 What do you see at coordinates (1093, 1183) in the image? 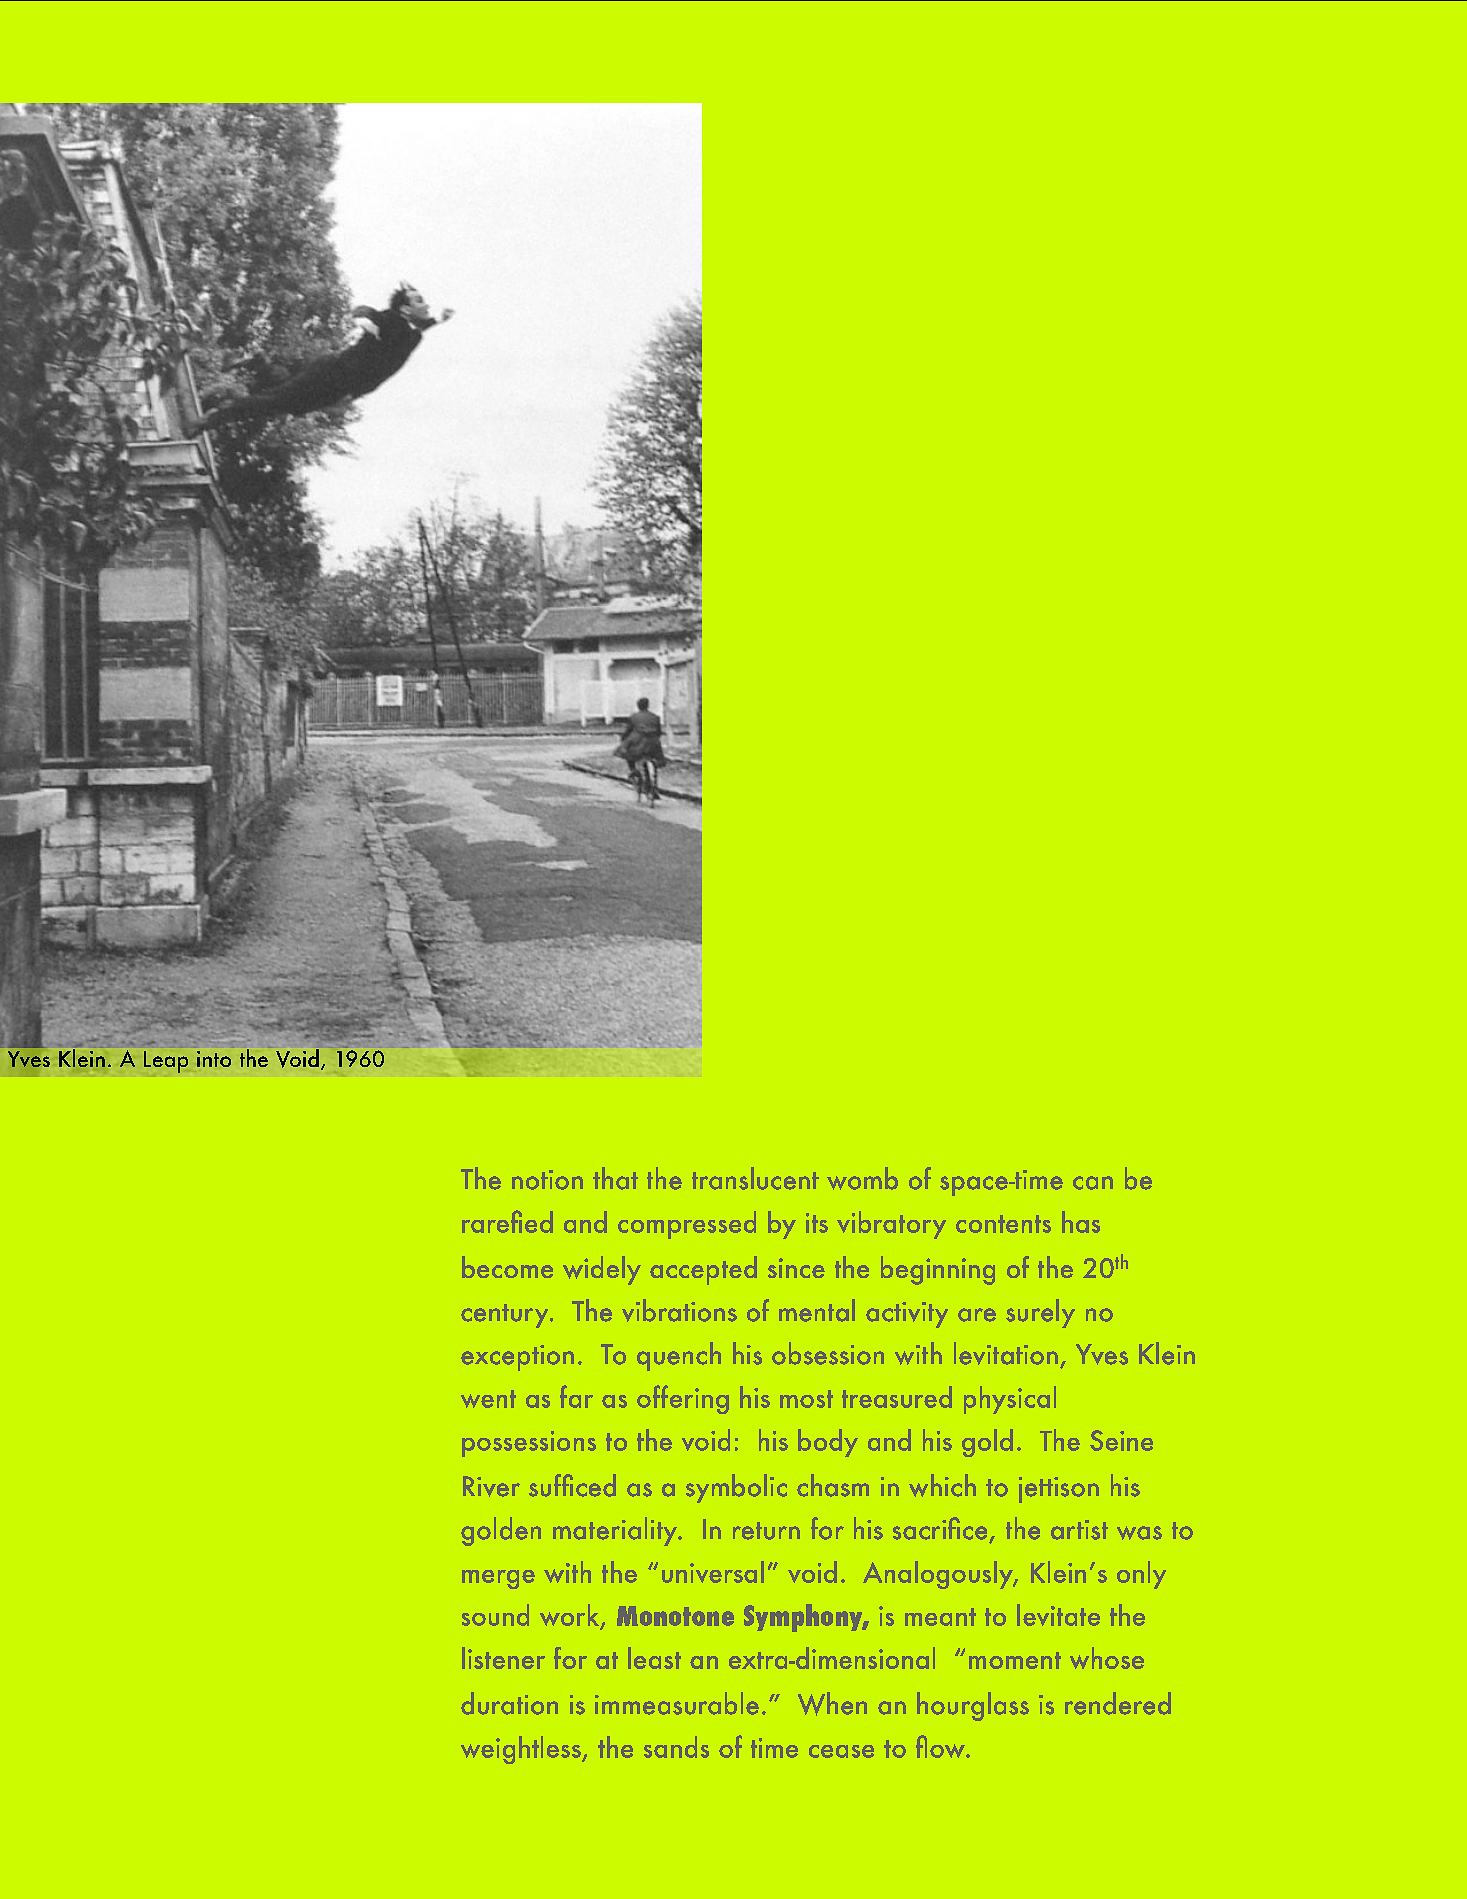
I see `can` at bounding box center [1093, 1183].
